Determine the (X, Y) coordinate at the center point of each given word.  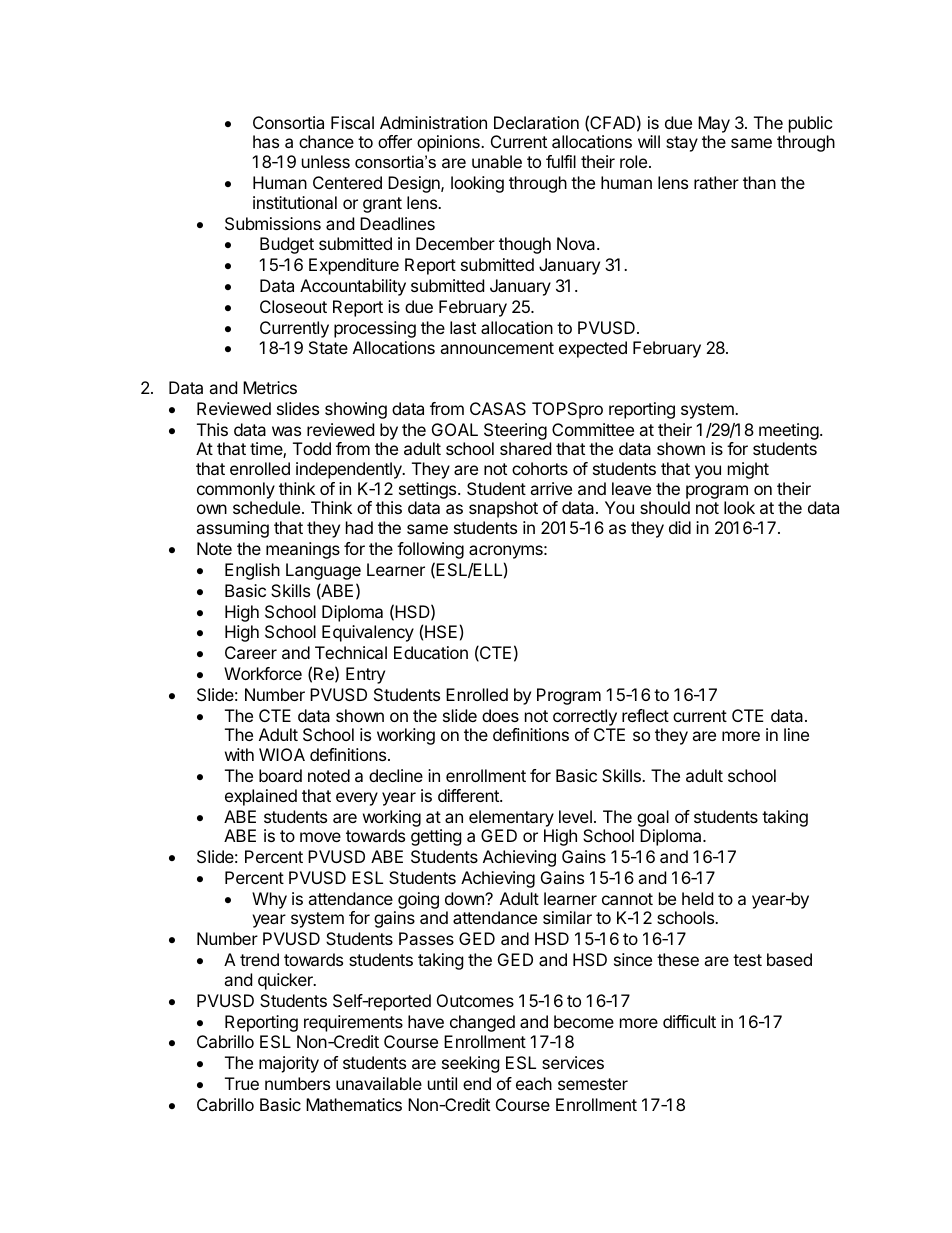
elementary (511, 818)
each (534, 1083)
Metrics (270, 387)
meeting (789, 431)
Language (323, 571)
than (759, 182)
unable (497, 161)
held (697, 898)
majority (289, 1064)
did (680, 527)
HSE (441, 631)
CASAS (498, 408)
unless (326, 161)
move (320, 837)
